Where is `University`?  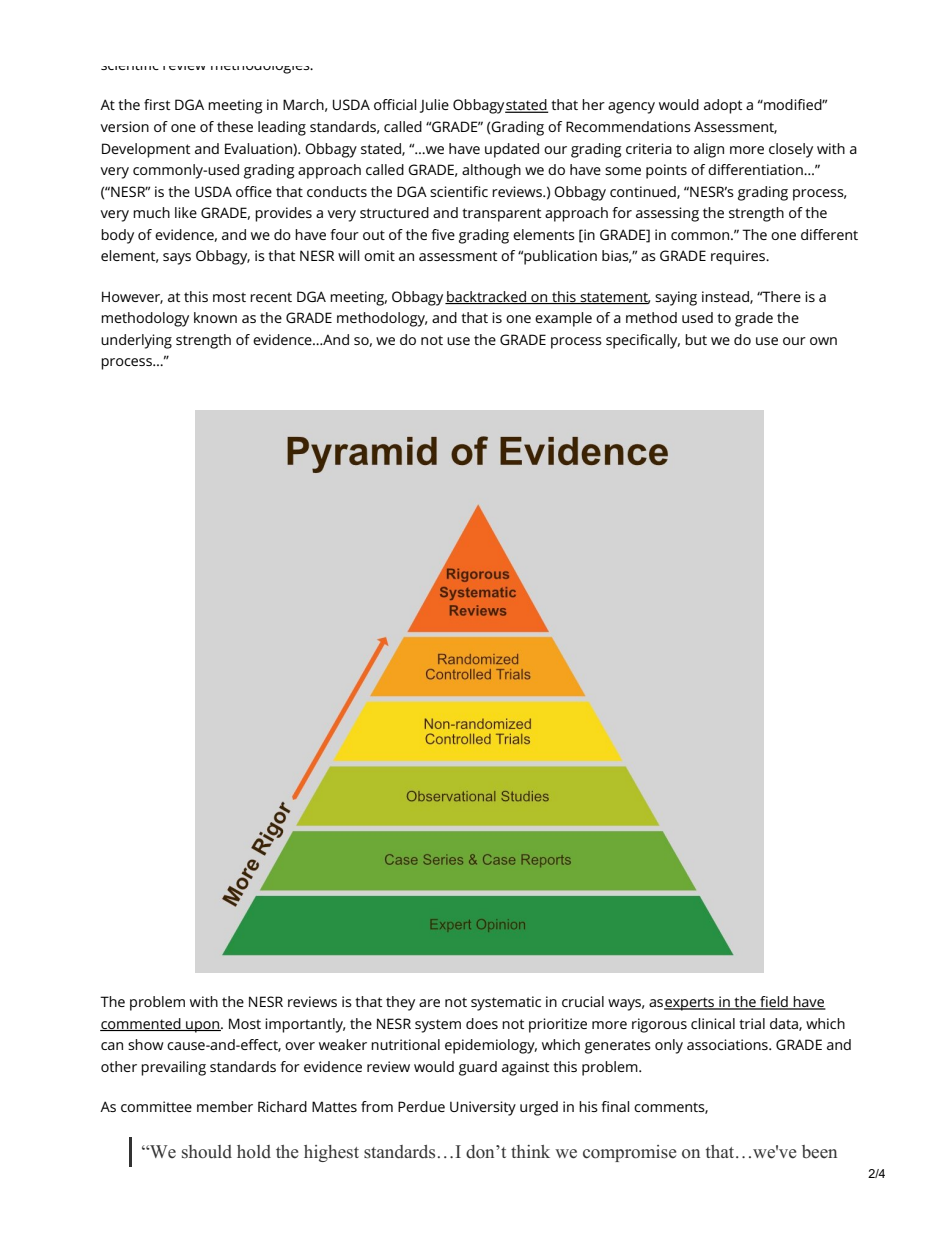
University is located at coordinates (483, 1108).
